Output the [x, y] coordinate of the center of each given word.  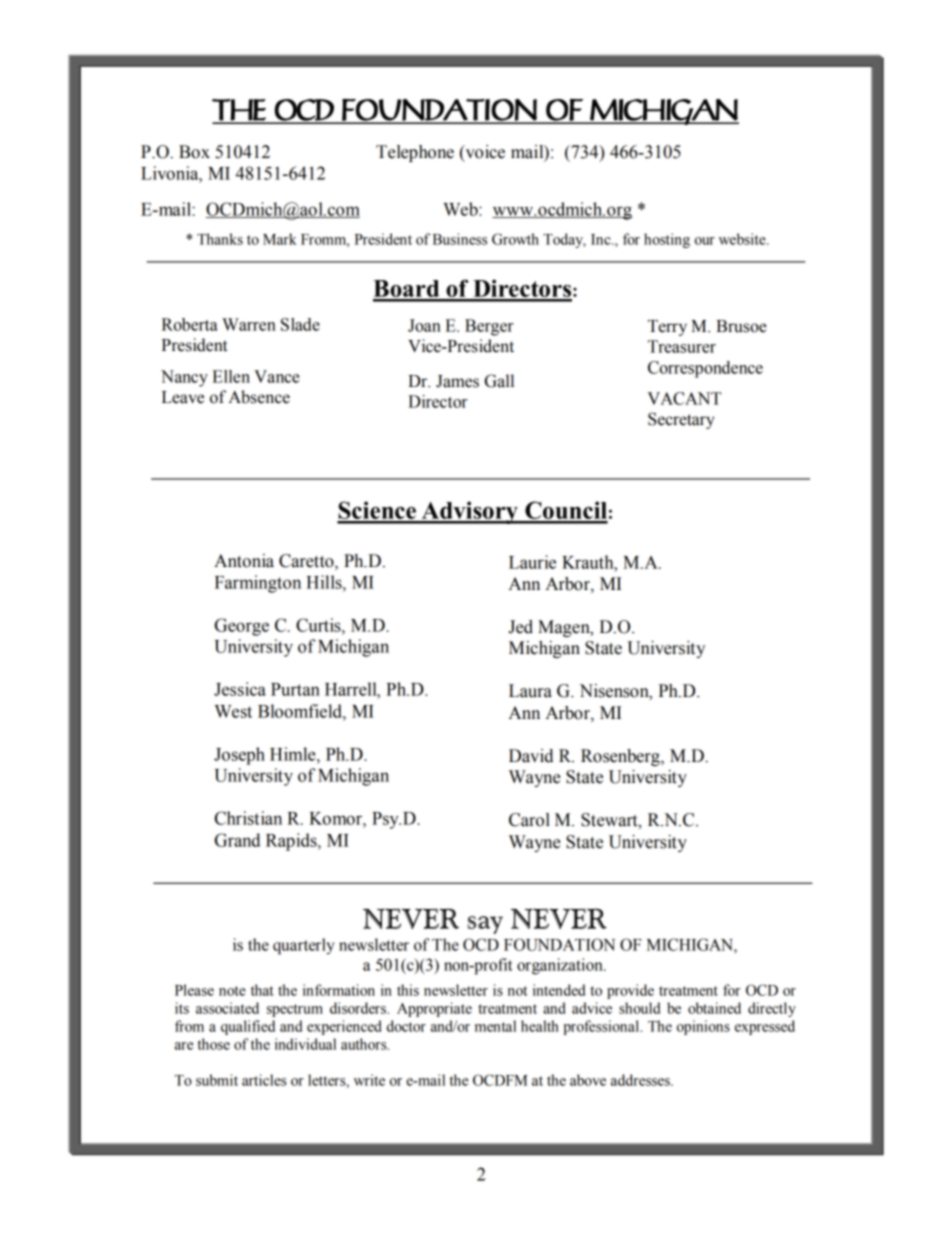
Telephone [415, 153]
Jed [520, 627]
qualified [248, 1027]
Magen [565, 628]
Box [194, 152]
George [242, 627]
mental [495, 1026]
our [705, 241]
